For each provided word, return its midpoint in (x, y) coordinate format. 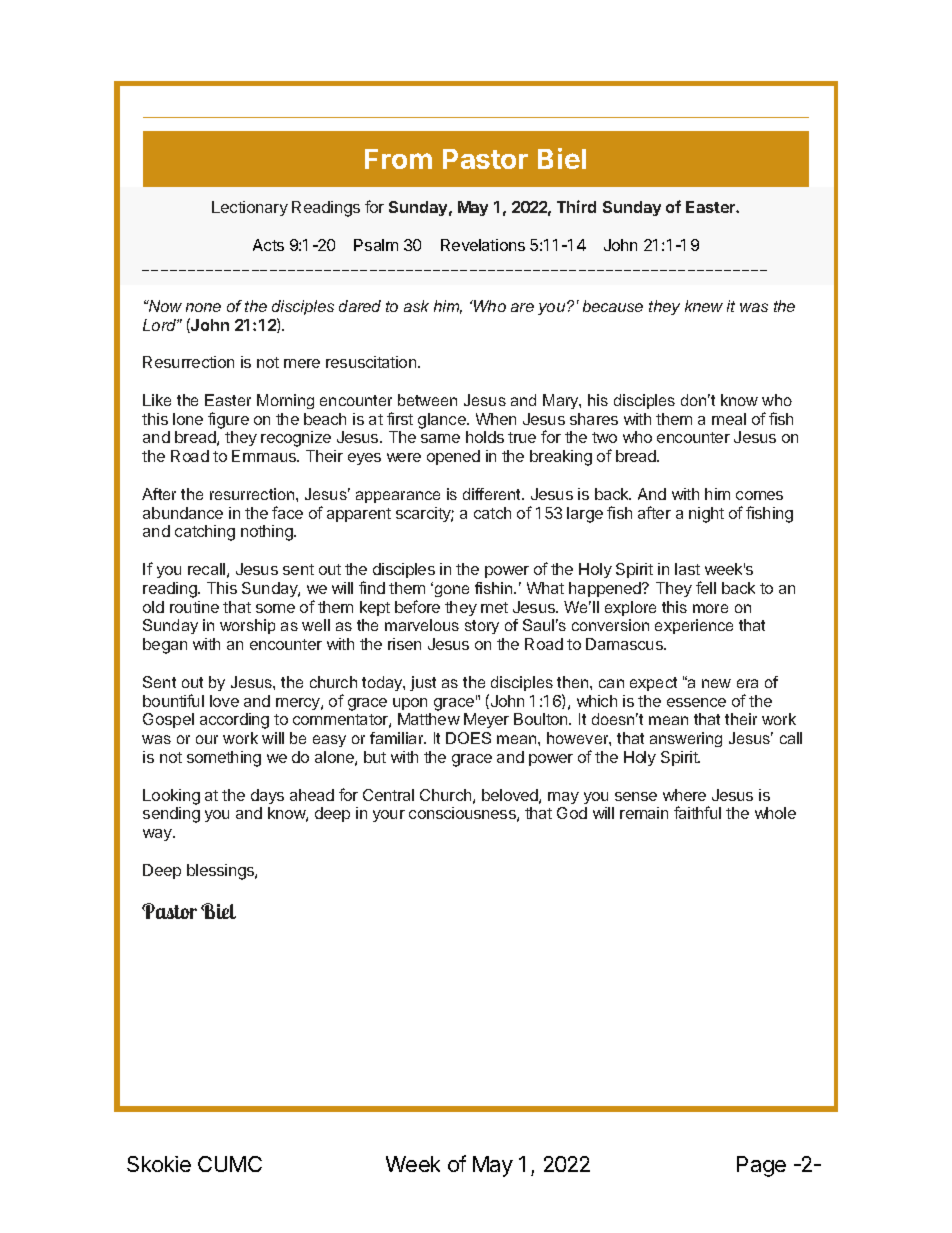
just (423, 683)
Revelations (483, 245)
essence (696, 702)
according (234, 721)
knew (704, 306)
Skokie (159, 1164)
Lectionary (250, 208)
